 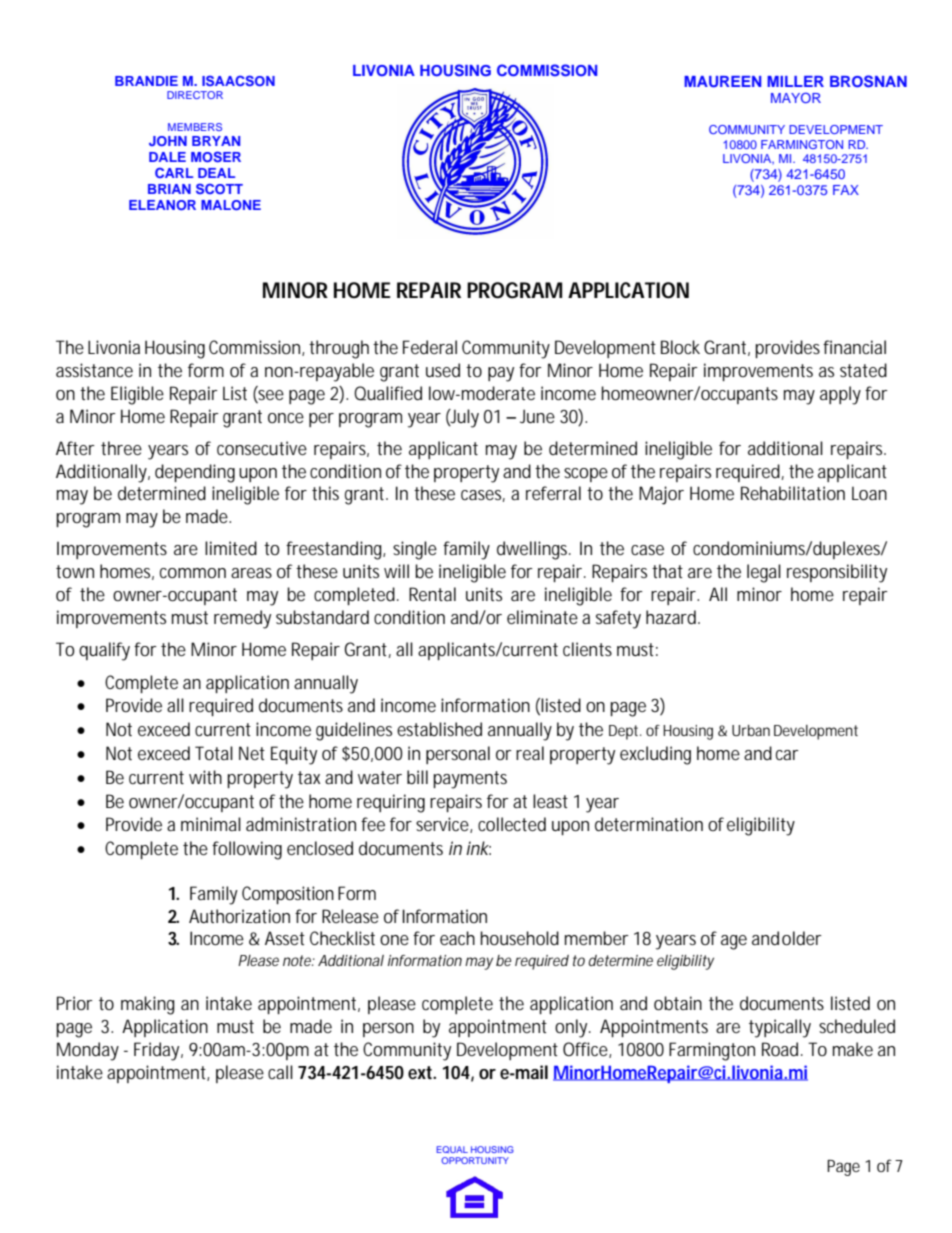 I want to click on Friday, so click(x=156, y=1051).
